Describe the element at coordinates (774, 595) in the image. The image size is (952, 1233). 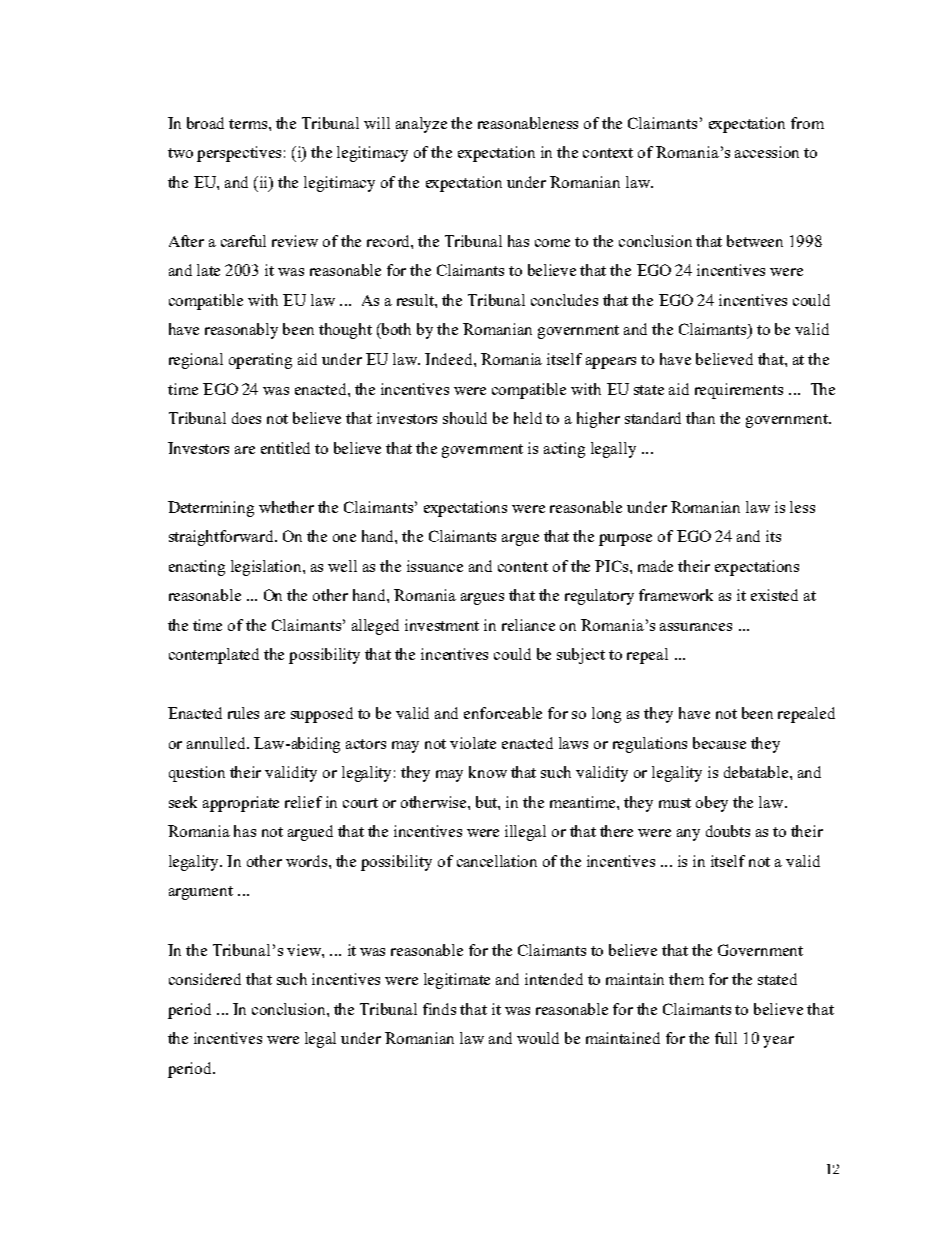
I see `existed` at that location.
